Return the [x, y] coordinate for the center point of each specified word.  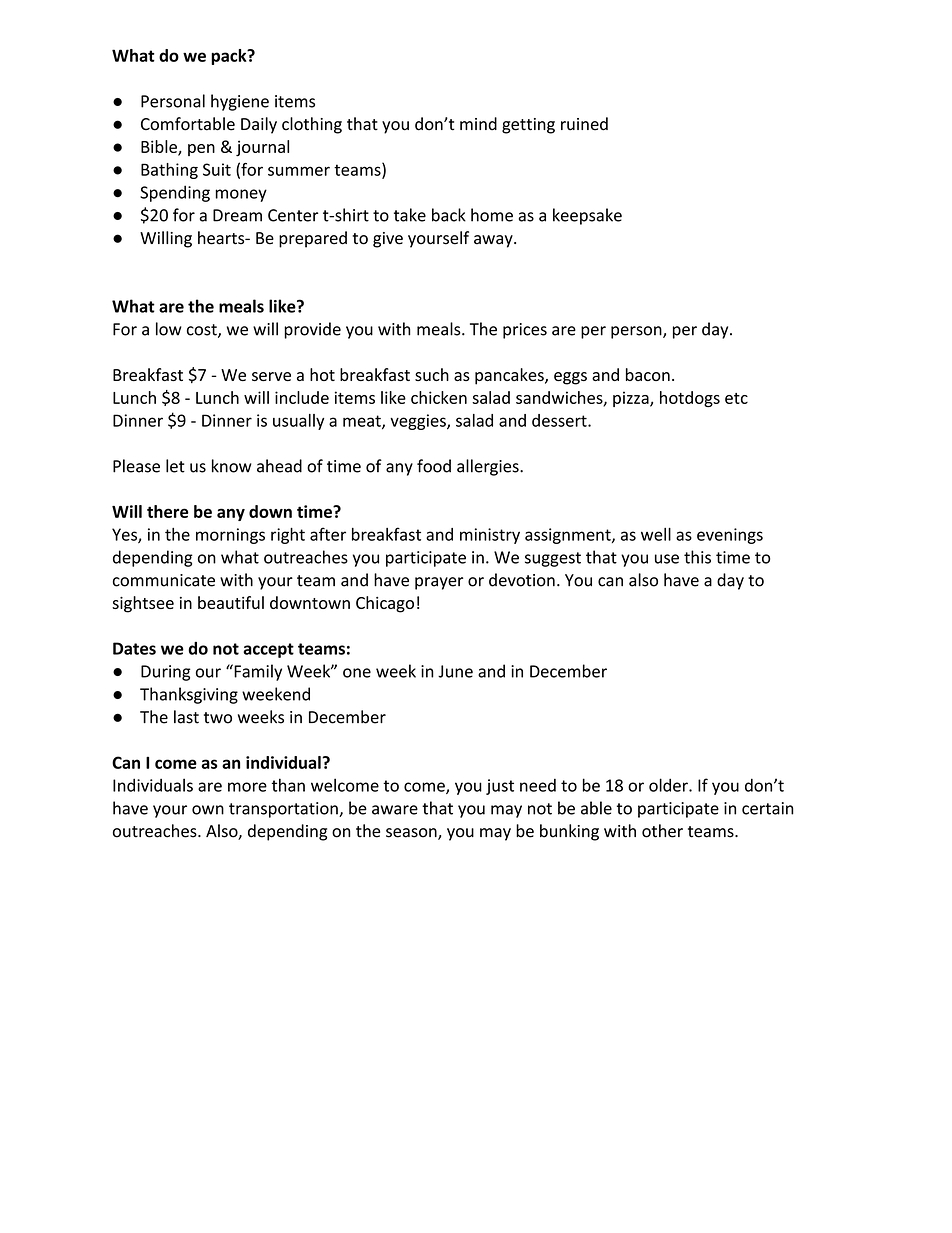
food [434, 466]
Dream [237, 215]
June [455, 671]
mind [478, 124]
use [667, 559]
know [232, 466]
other [662, 831]
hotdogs [690, 399]
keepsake [587, 216]
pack [230, 57]
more [247, 787]
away [494, 241]
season [412, 834]
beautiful [231, 602]
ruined [584, 124]
